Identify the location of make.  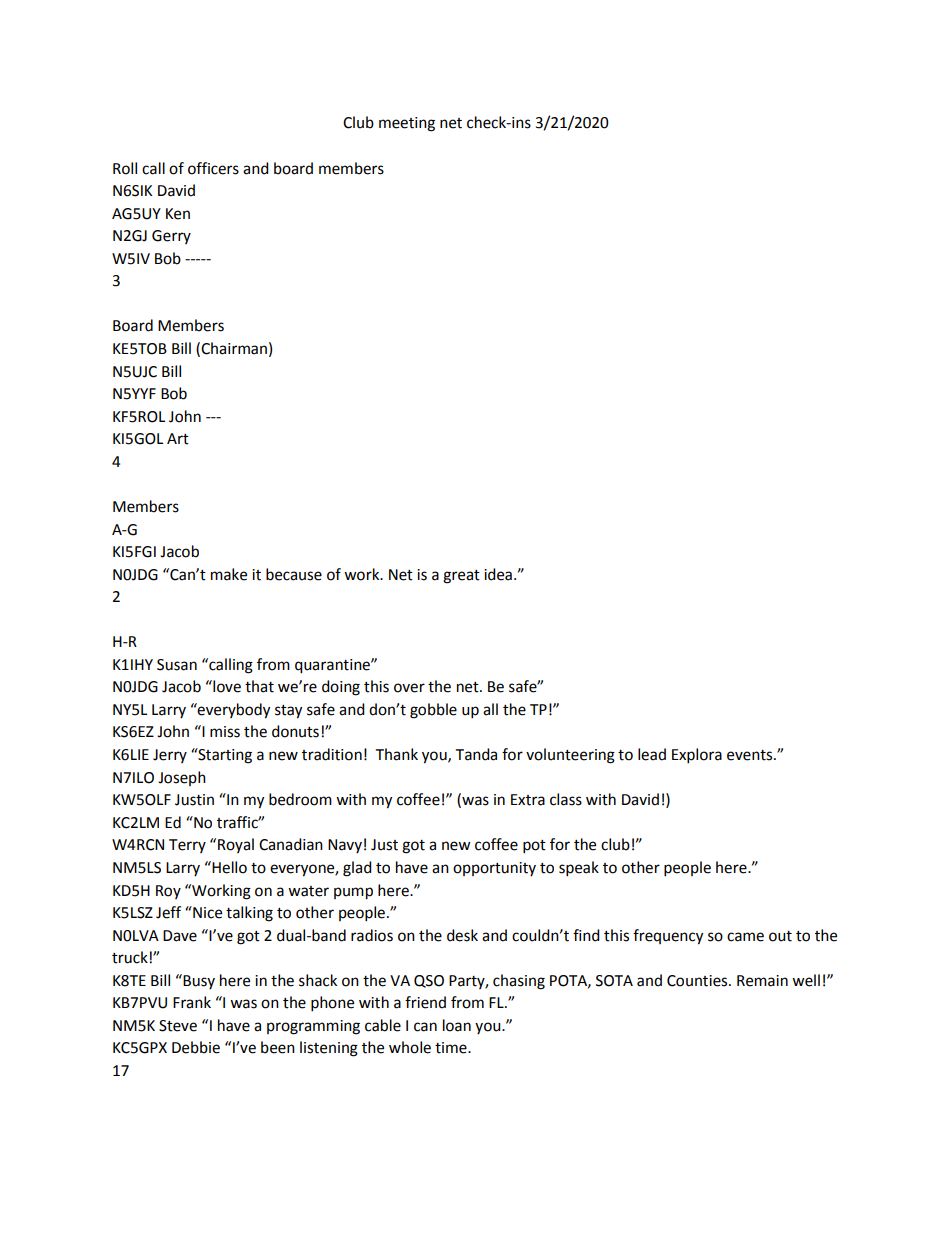
(229, 574).
